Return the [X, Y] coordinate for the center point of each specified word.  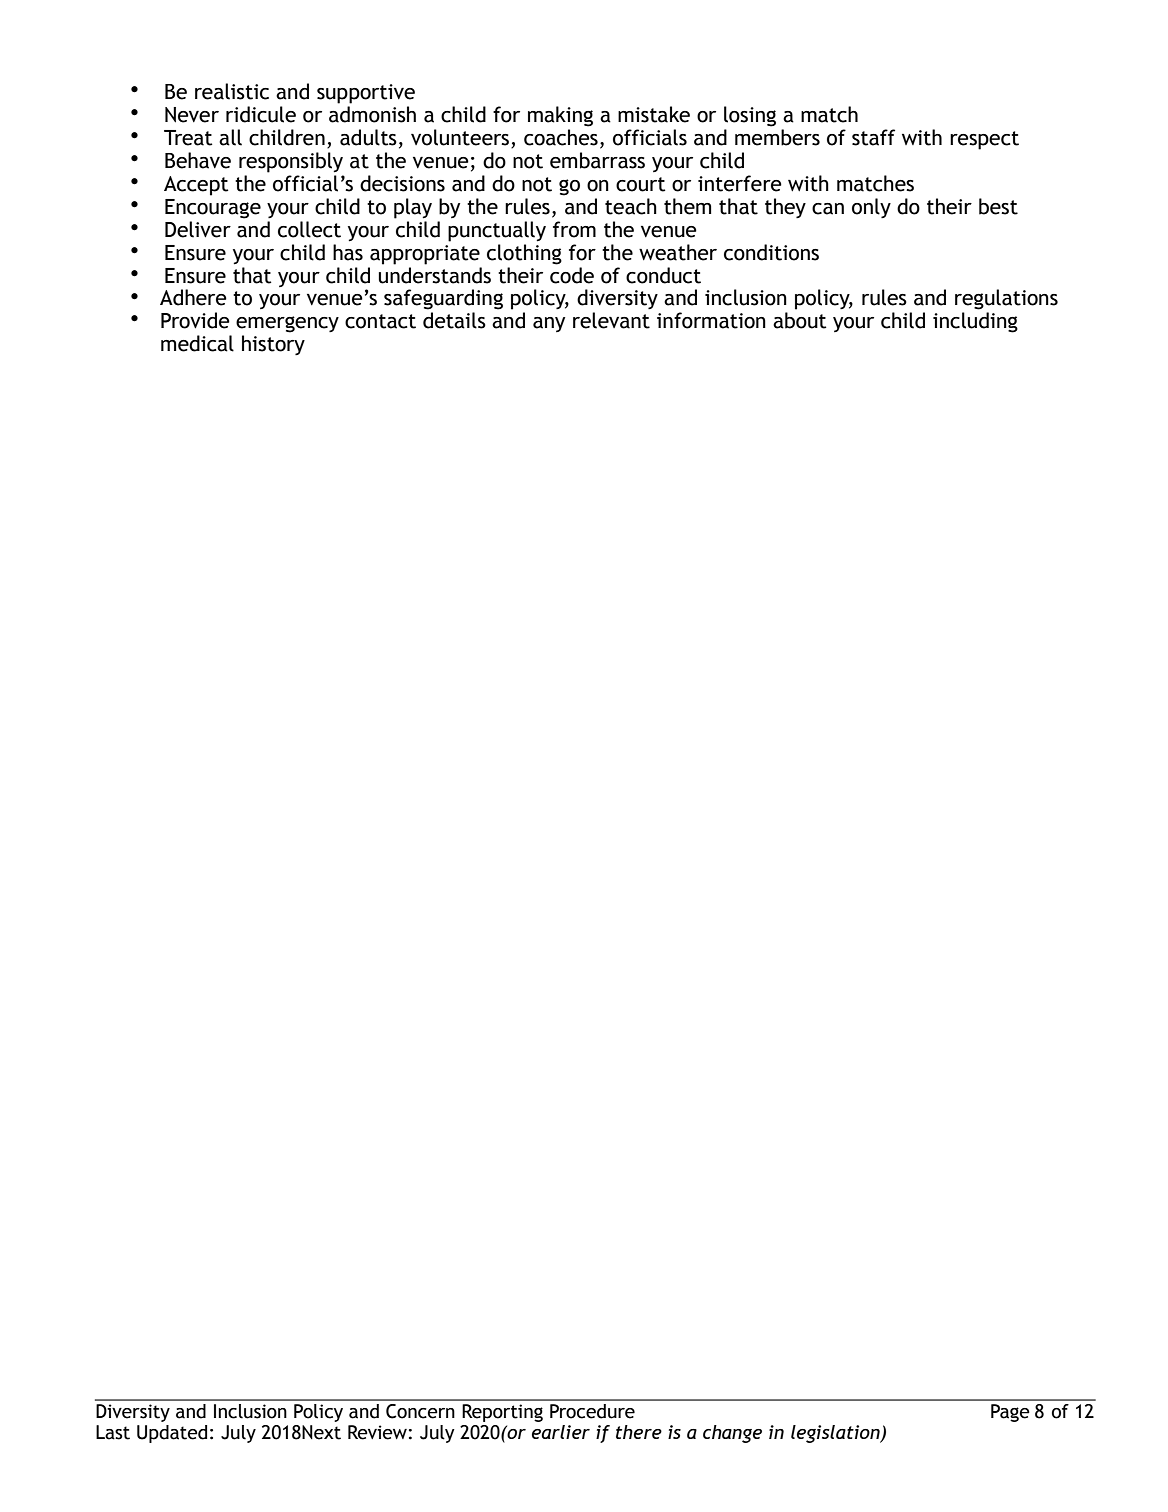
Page [1010, 1413]
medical [197, 343]
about [800, 320]
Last [113, 1432]
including [975, 322]
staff [873, 137]
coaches [561, 137]
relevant [611, 320]
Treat [188, 138]
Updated [172, 1434]
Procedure [592, 1411]
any [549, 324]
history [273, 345]
